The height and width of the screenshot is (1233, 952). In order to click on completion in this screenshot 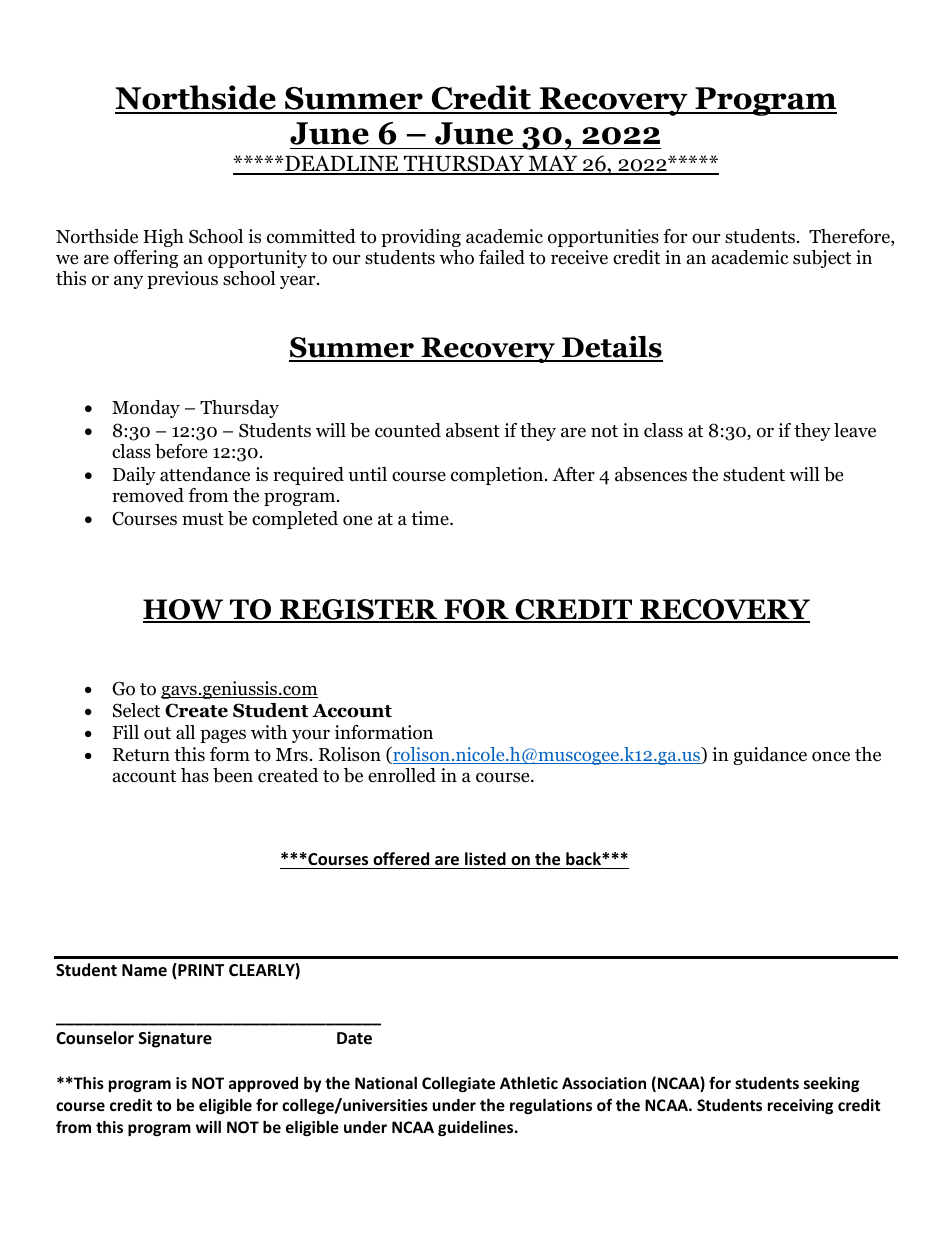, I will do `click(498, 476)`.
